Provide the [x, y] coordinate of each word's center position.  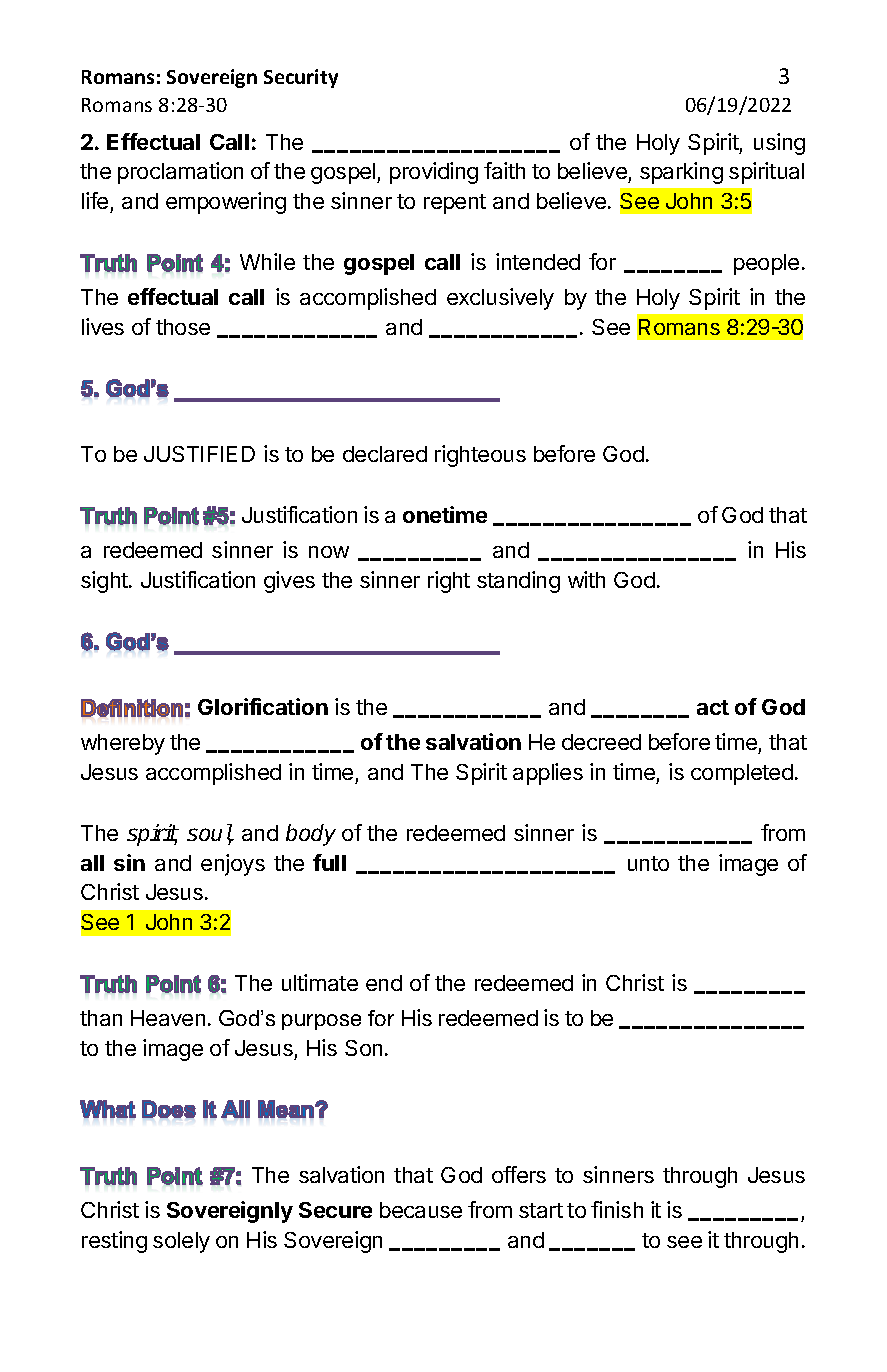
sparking [681, 173]
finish [617, 1209]
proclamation [180, 173]
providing [434, 173]
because [421, 1210]
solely [181, 1242]
